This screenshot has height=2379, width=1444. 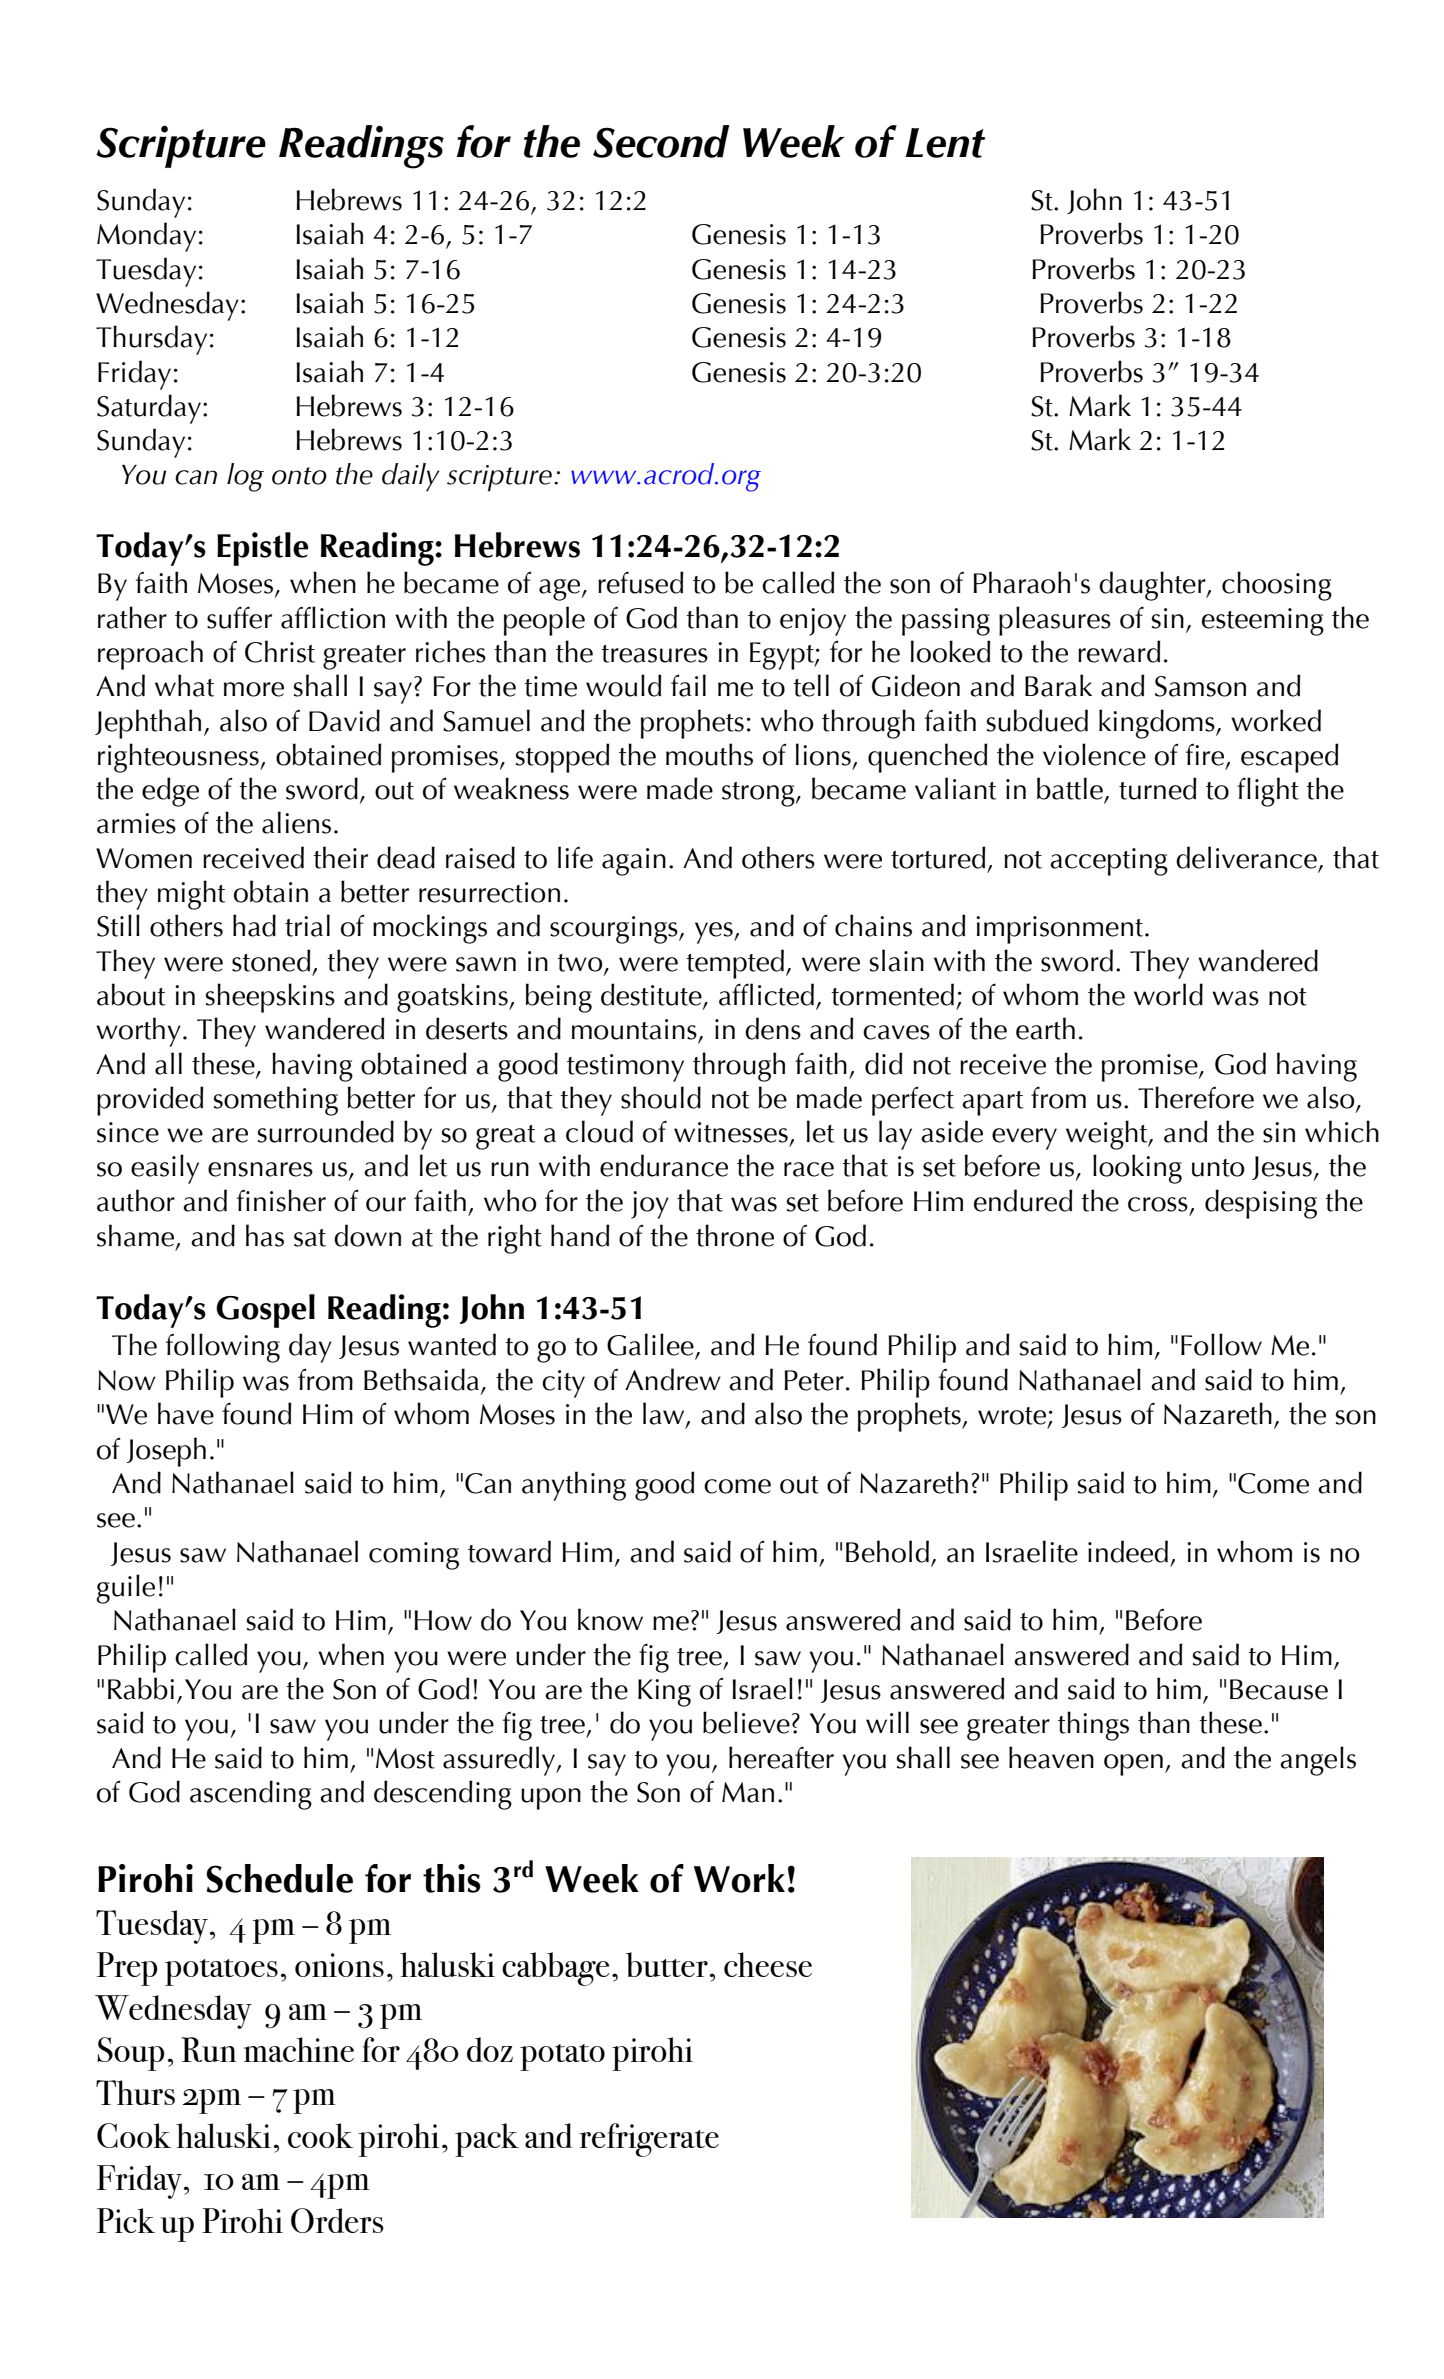 What do you see at coordinates (260, 1169) in the screenshot?
I see `ensnares` at bounding box center [260, 1169].
